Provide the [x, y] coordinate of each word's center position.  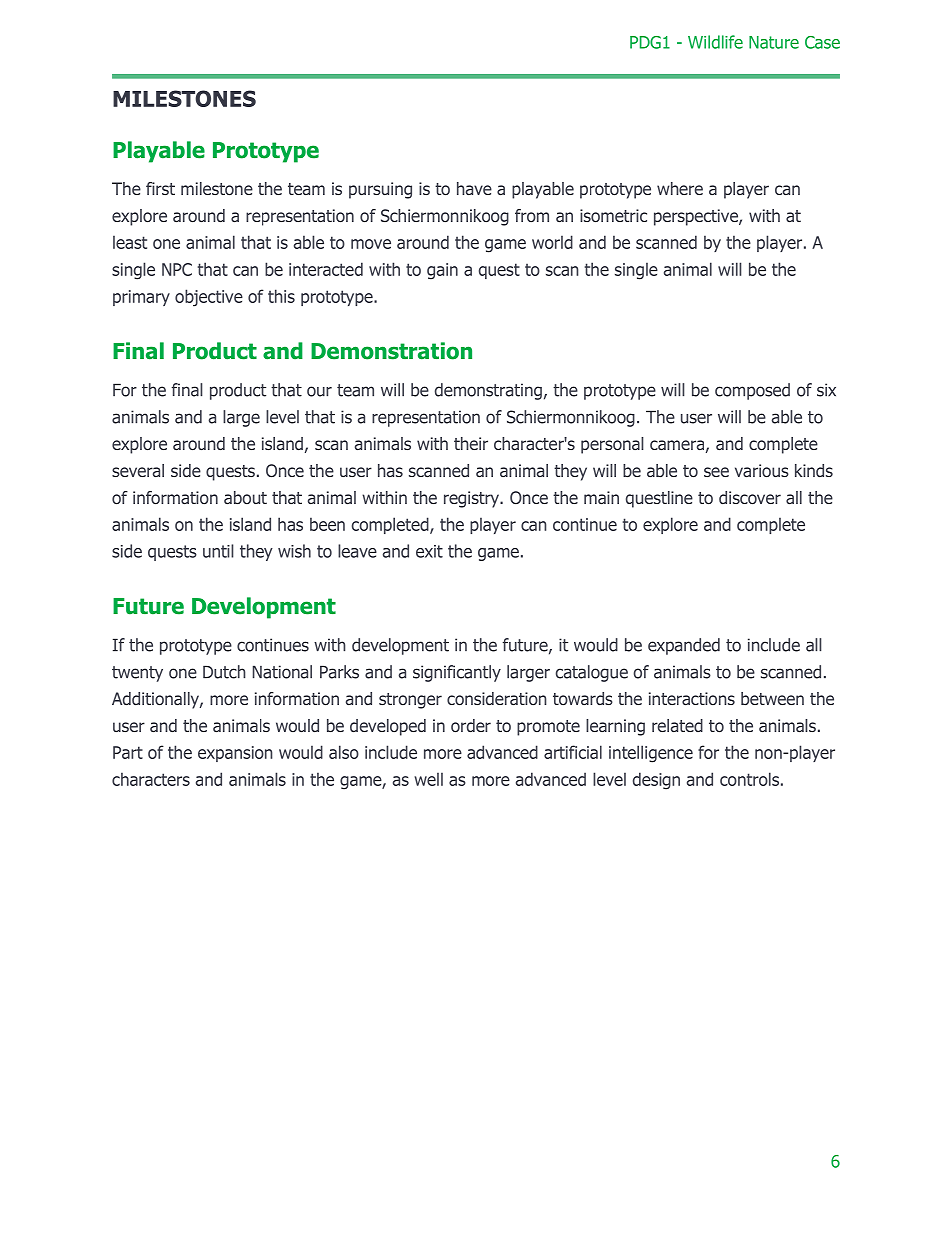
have [474, 188]
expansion [235, 754]
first [160, 188]
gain [442, 271]
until [218, 551]
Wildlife [715, 42]
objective [209, 298]
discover [750, 497]
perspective [697, 217]
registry [473, 499]
